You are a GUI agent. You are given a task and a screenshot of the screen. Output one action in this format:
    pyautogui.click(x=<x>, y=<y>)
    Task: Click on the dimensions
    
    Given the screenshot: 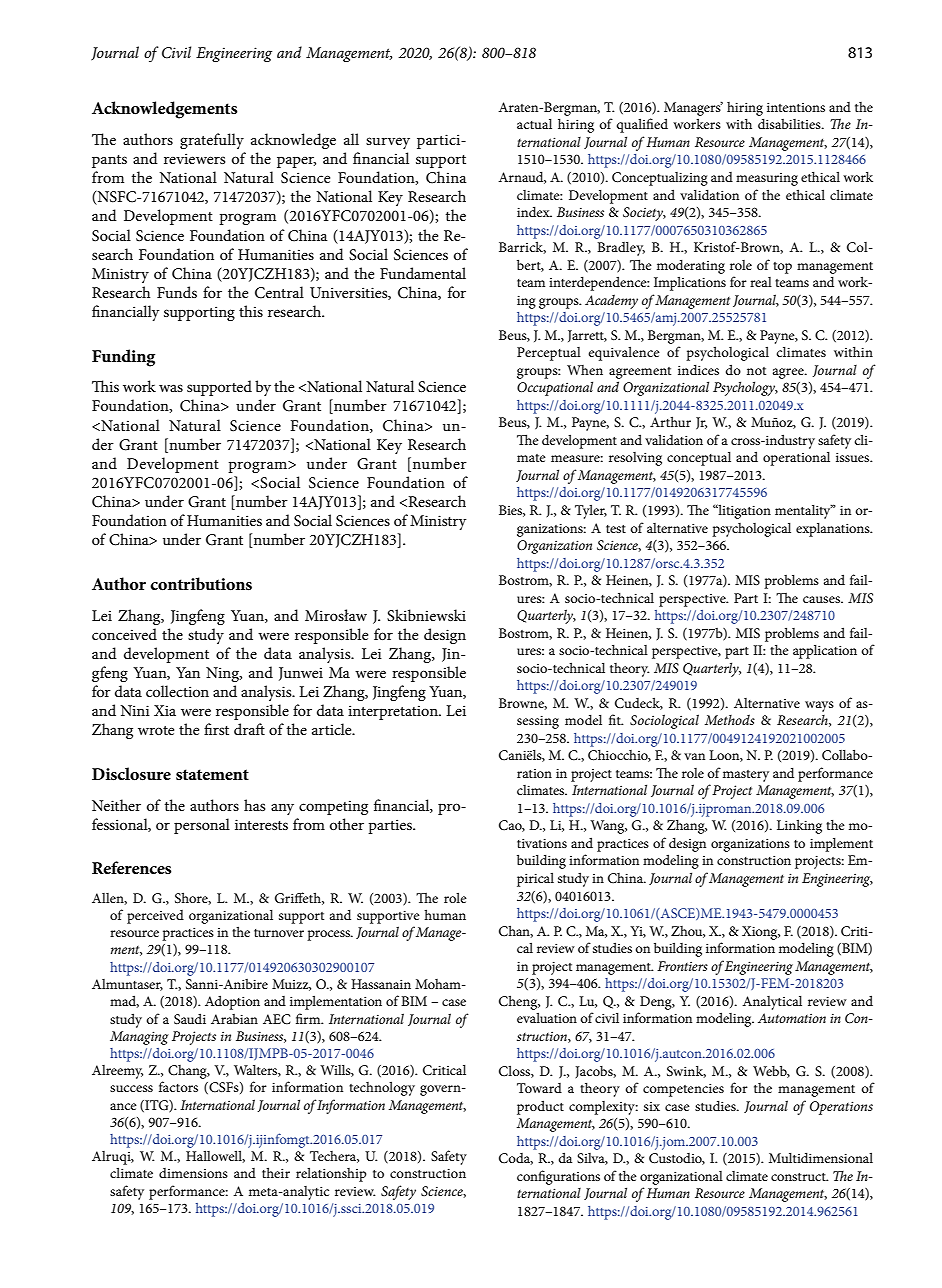 What is the action you would take?
    pyautogui.click(x=193, y=1173)
